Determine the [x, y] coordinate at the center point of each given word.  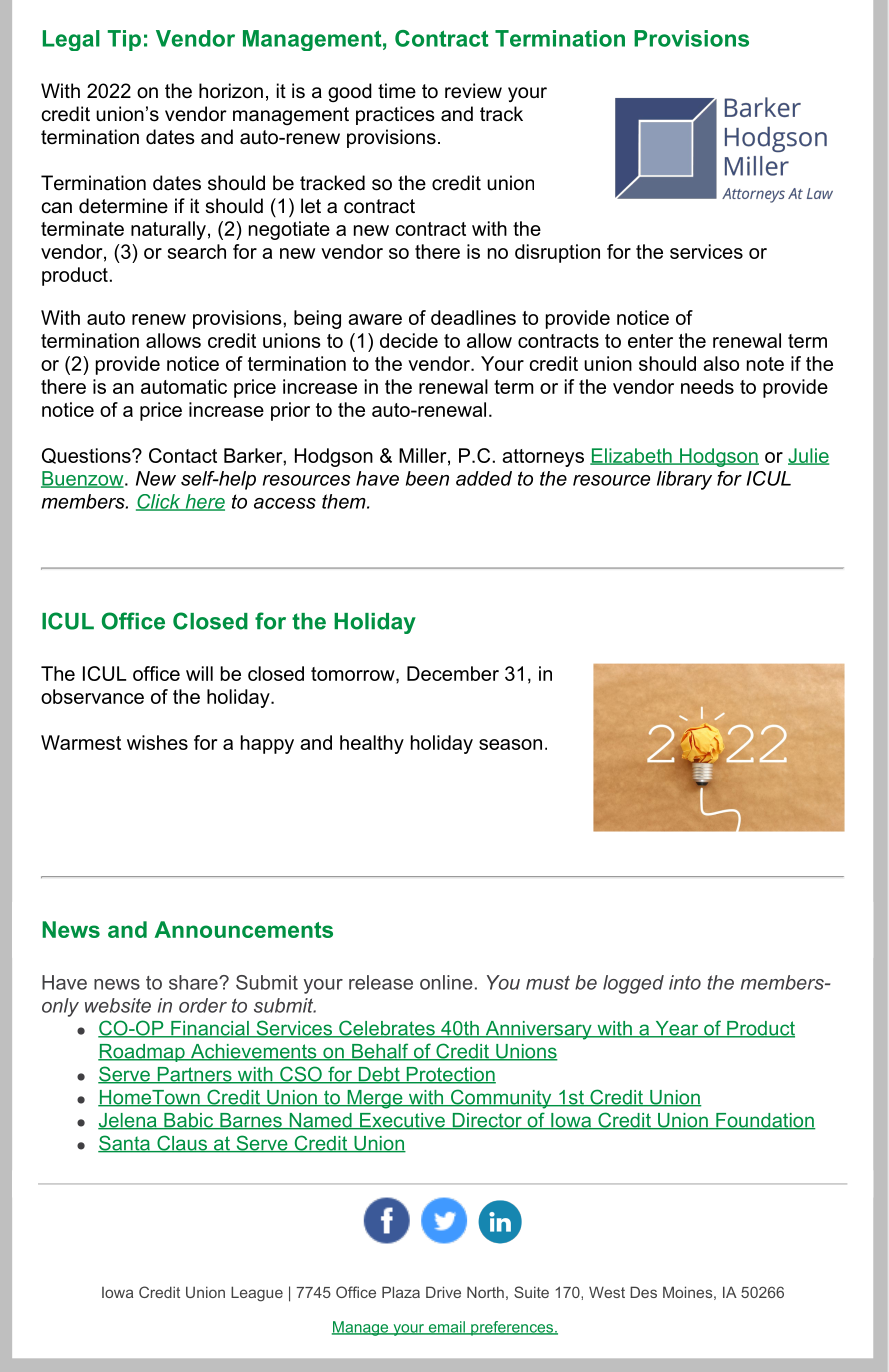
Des [643, 1292]
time [397, 91]
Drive [443, 1292]
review [473, 91]
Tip [124, 40]
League [257, 1294]
